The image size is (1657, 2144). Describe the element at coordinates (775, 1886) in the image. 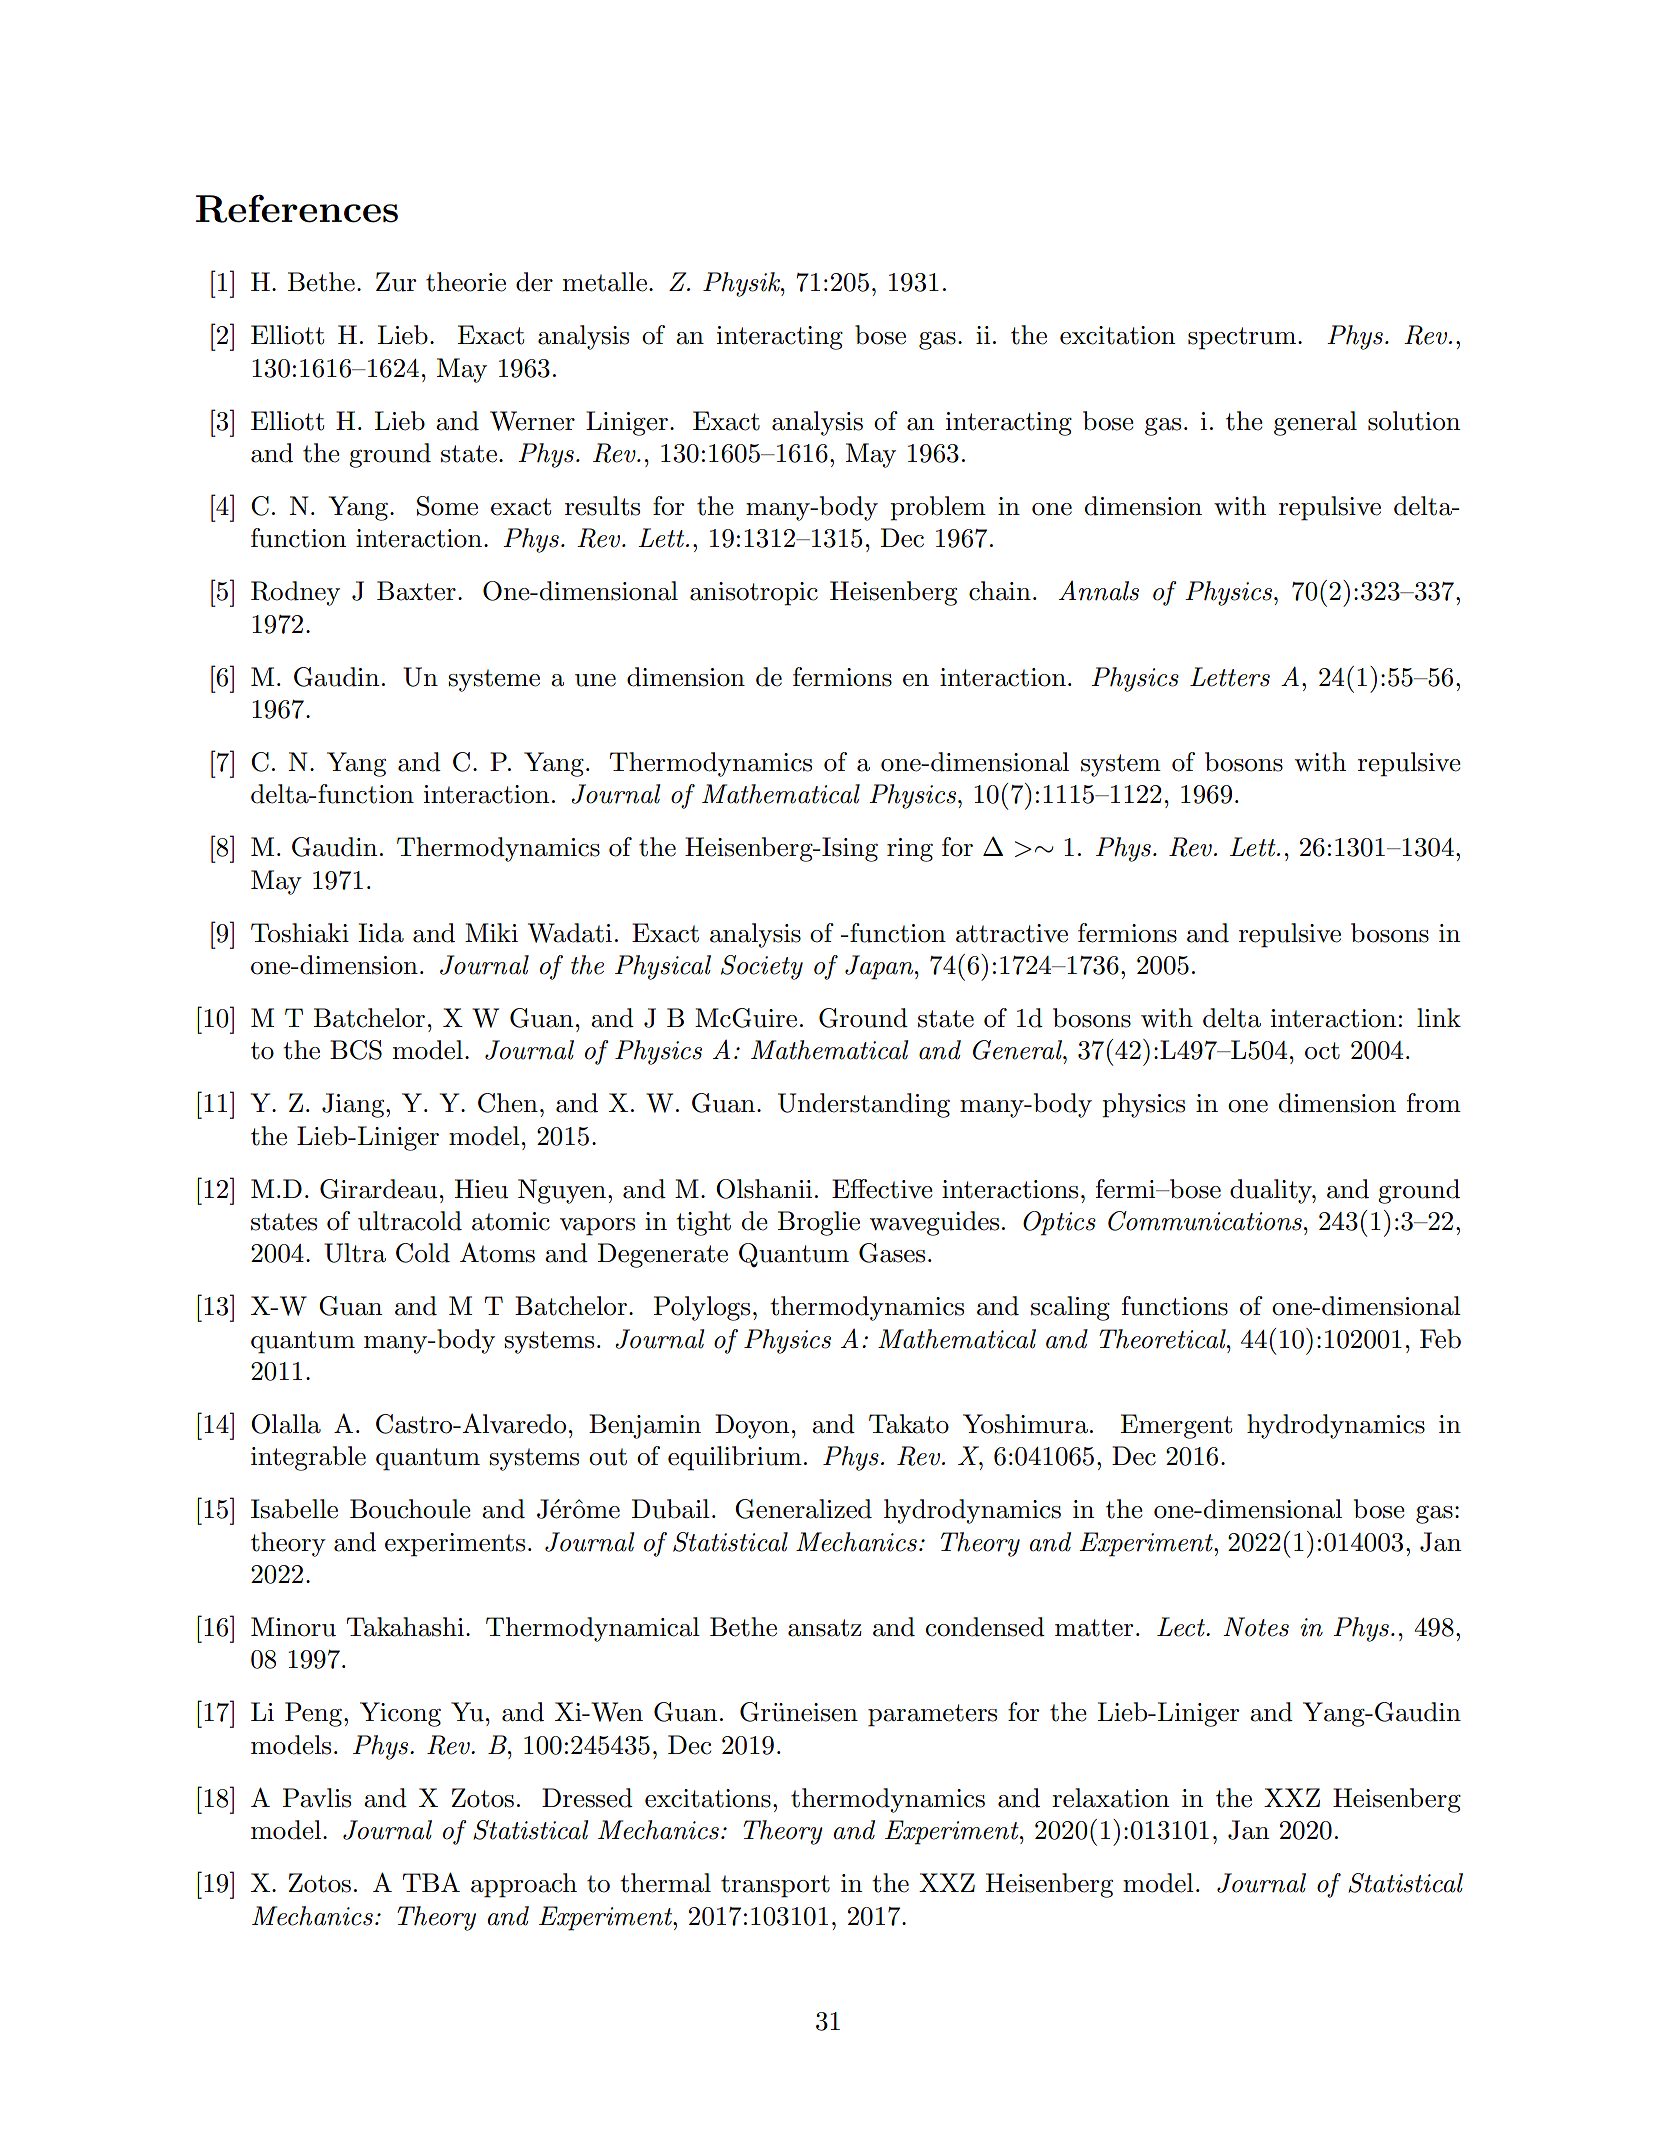

I see `transport` at that location.
